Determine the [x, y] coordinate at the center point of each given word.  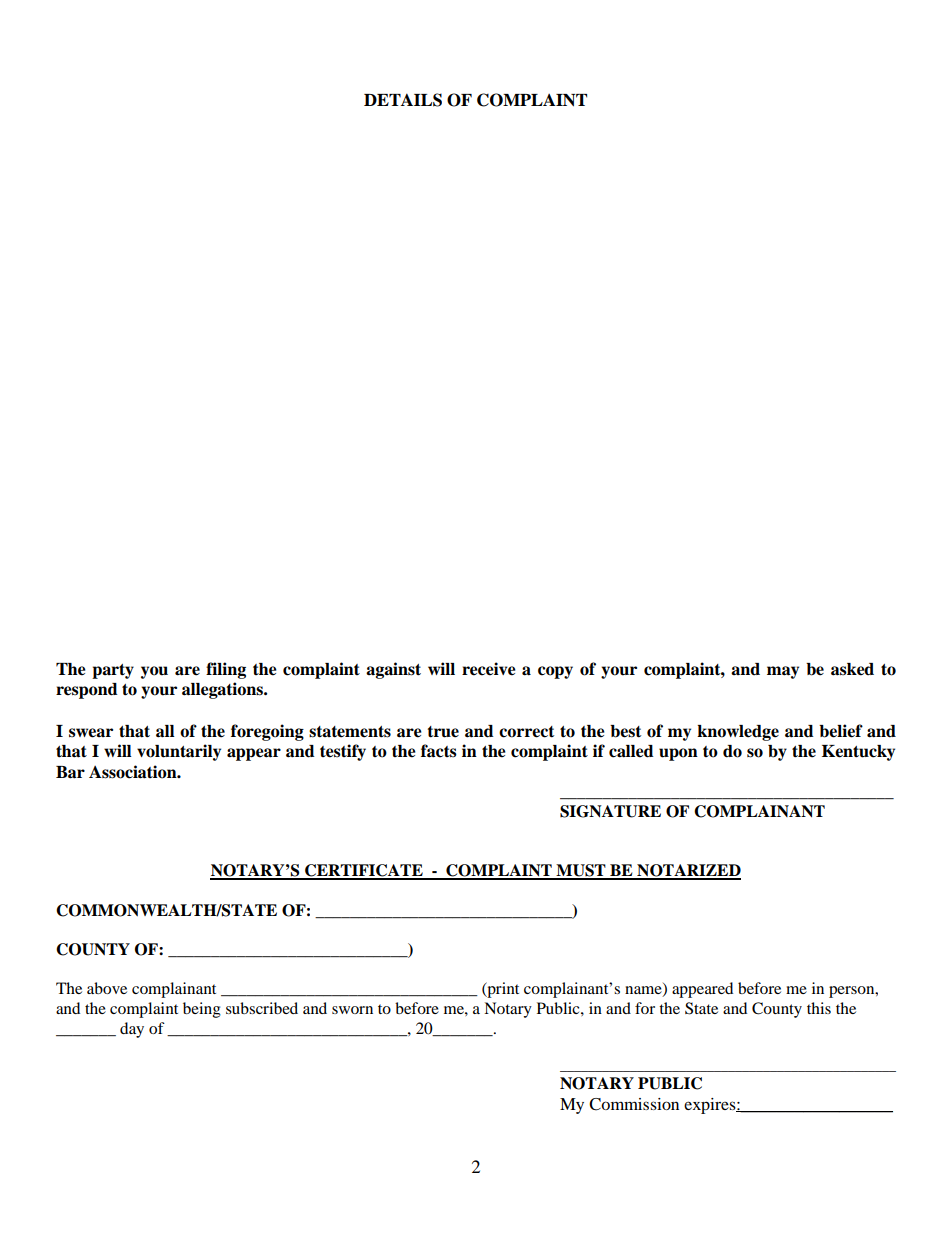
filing [226, 670]
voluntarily [179, 752]
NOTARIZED [688, 871]
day [132, 1030]
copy [555, 672]
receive [489, 669]
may [783, 672]
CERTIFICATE [364, 871]
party [113, 671]
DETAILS [403, 100]
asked [852, 669]
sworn [352, 1010]
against [393, 670]
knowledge [738, 733]
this [819, 1008]
